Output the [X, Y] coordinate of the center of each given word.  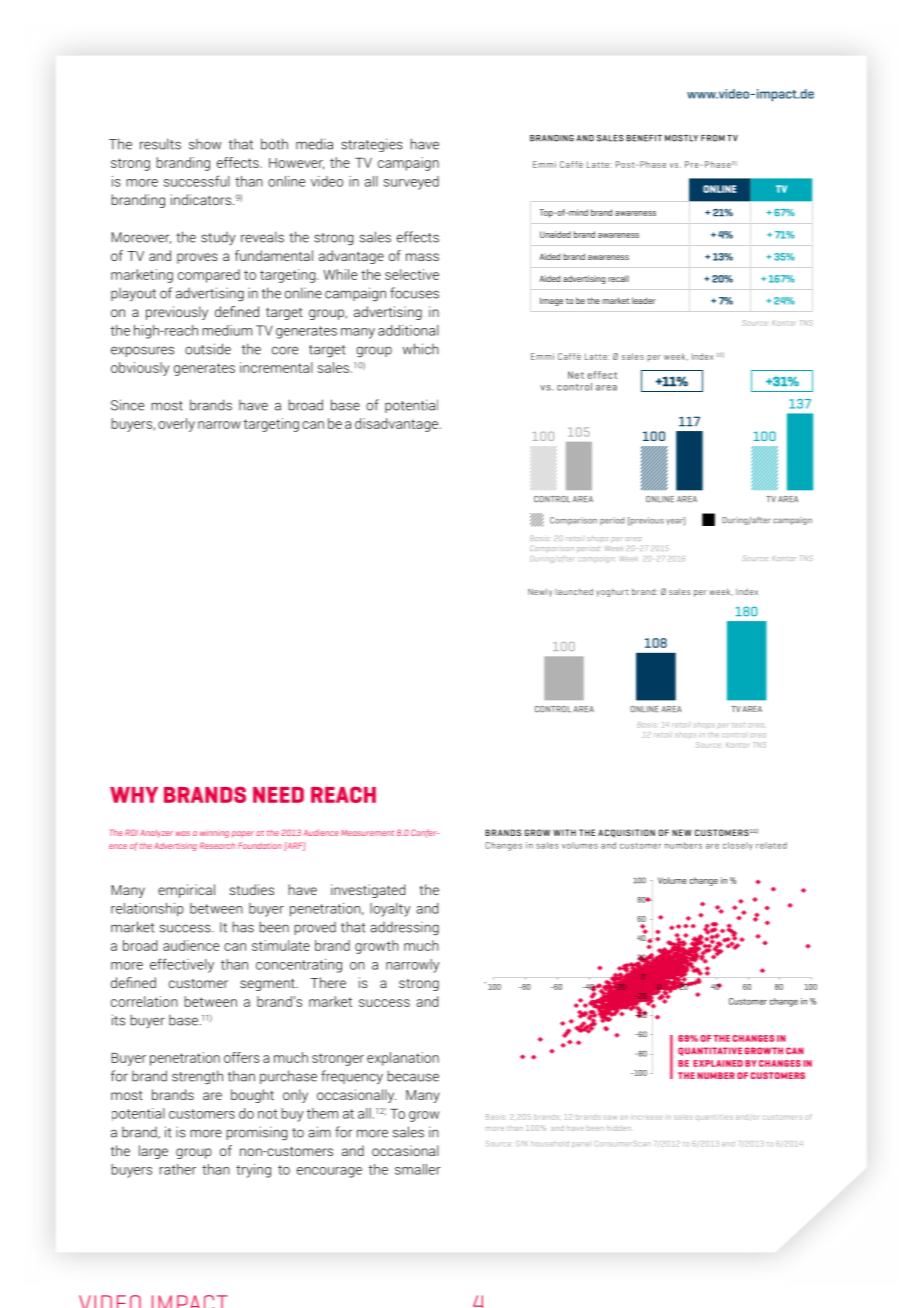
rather [178, 1169]
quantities [714, 1118]
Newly [540, 592]
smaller [418, 1169]
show [205, 144]
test [738, 725]
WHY [134, 795]
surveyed [411, 183]
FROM [713, 138]
